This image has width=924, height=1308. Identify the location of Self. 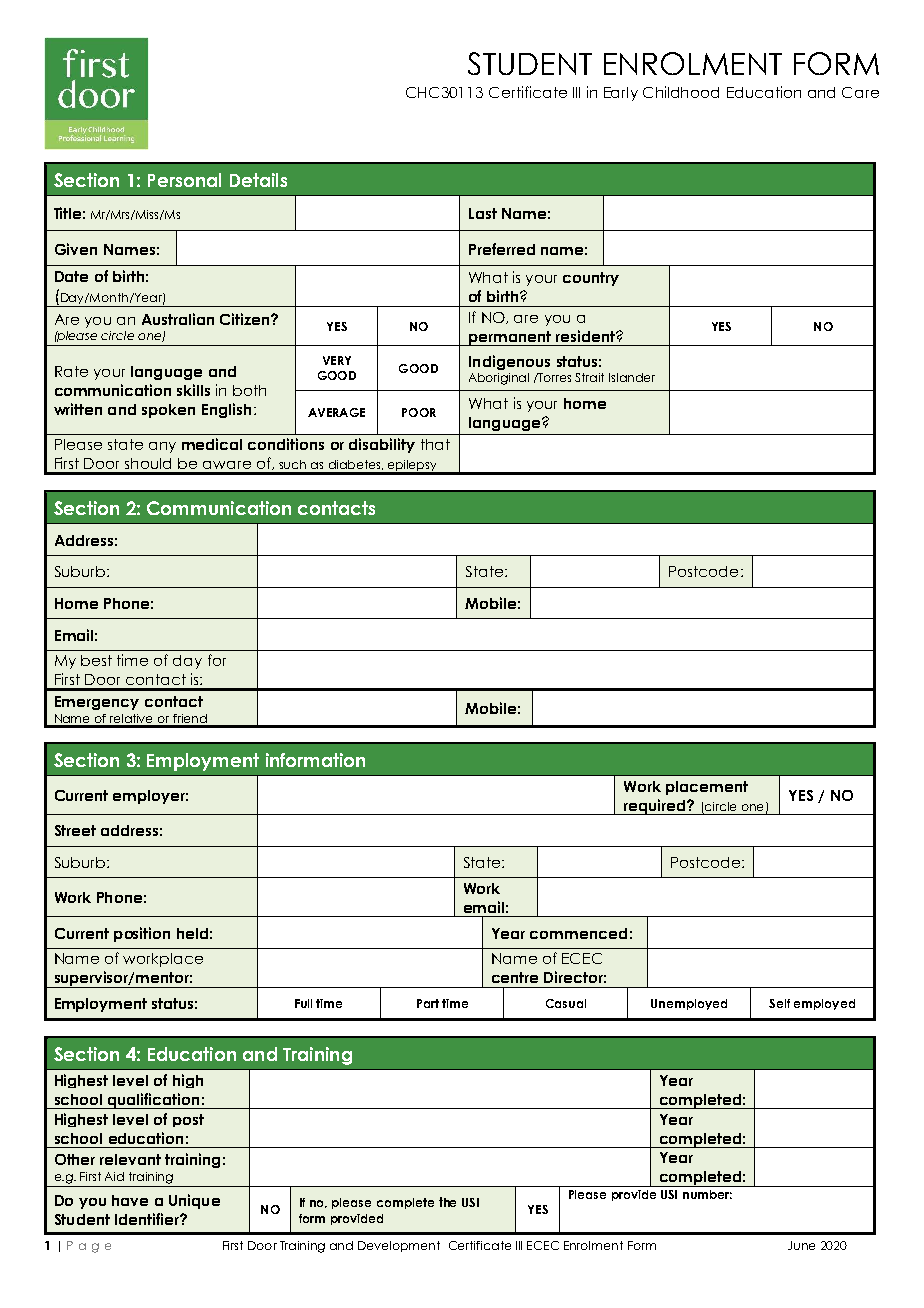
(779, 1003).
